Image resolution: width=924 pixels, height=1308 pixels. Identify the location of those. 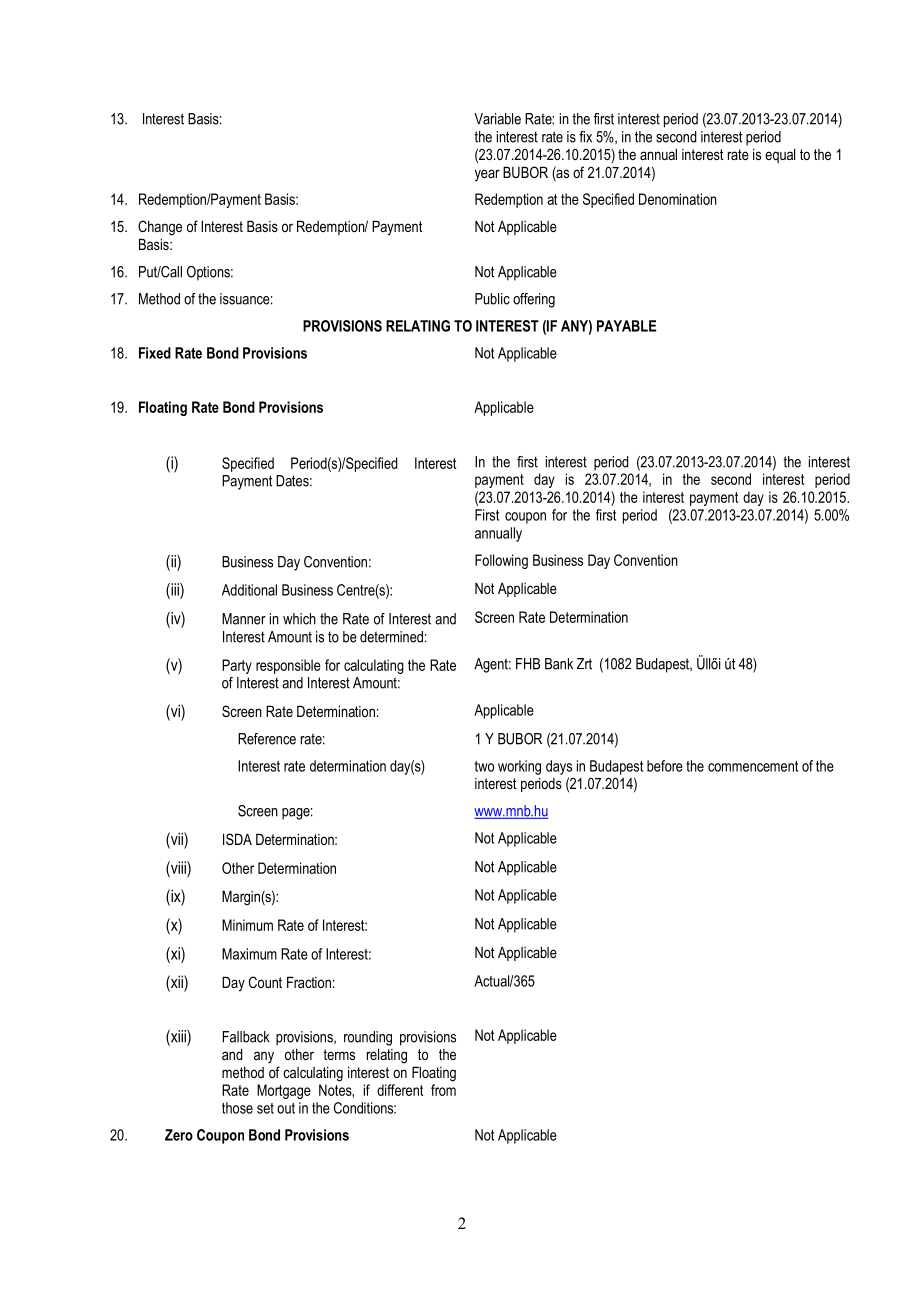
(237, 1108).
